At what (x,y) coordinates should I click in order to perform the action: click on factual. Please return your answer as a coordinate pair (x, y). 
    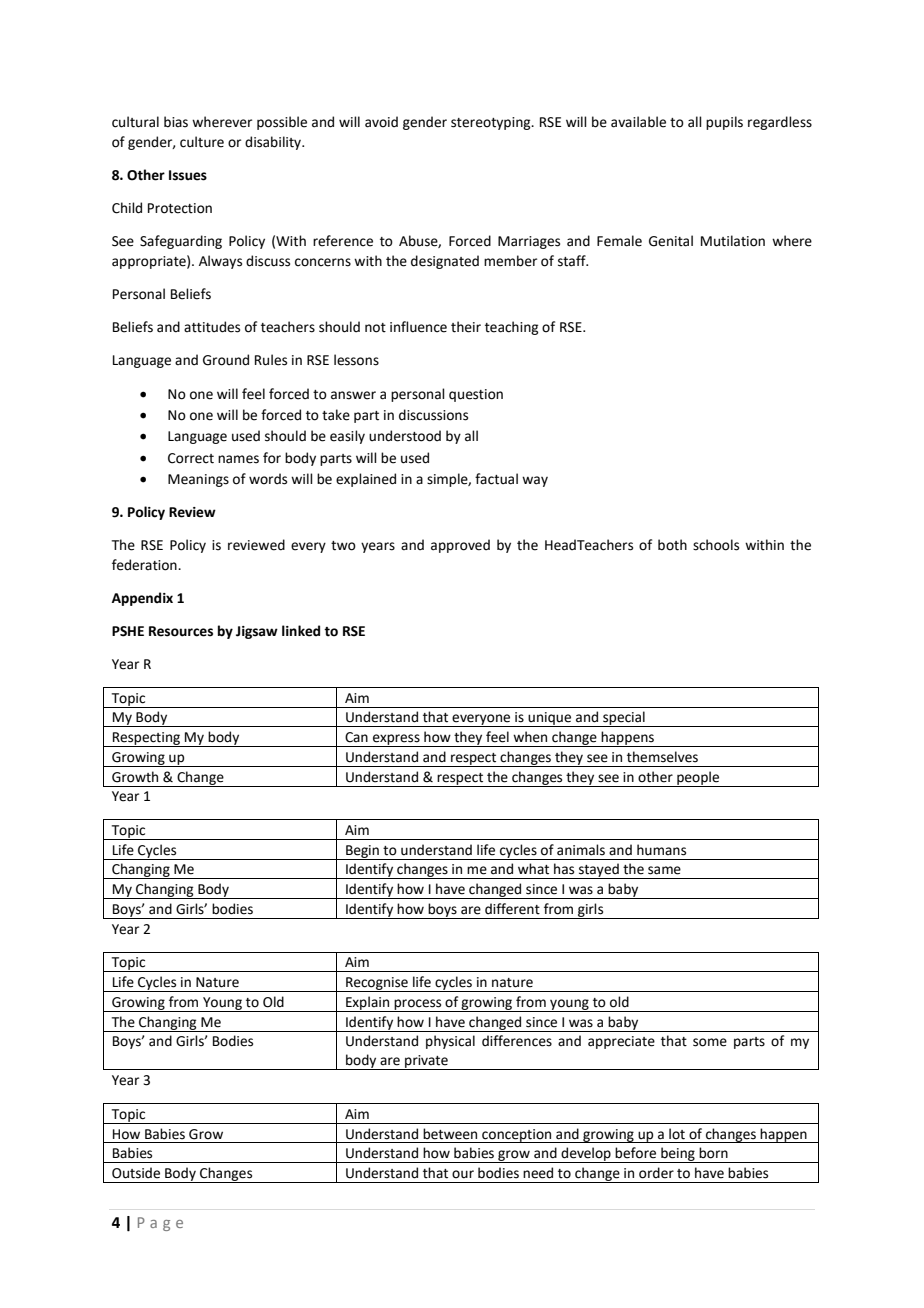
    Looking at the image, I should click on (496, 479).
